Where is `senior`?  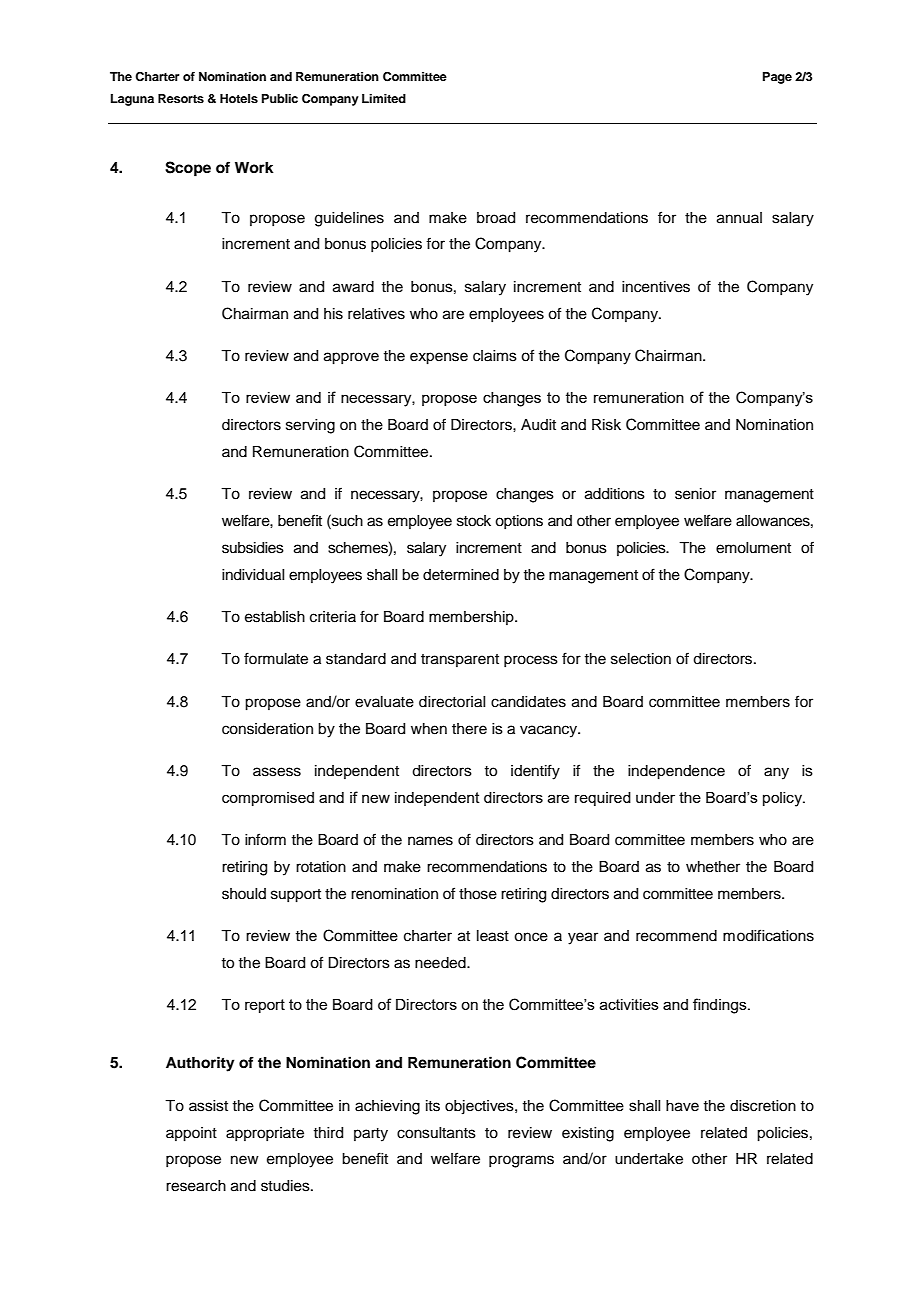
senior is located at coordinates (695, 494).
